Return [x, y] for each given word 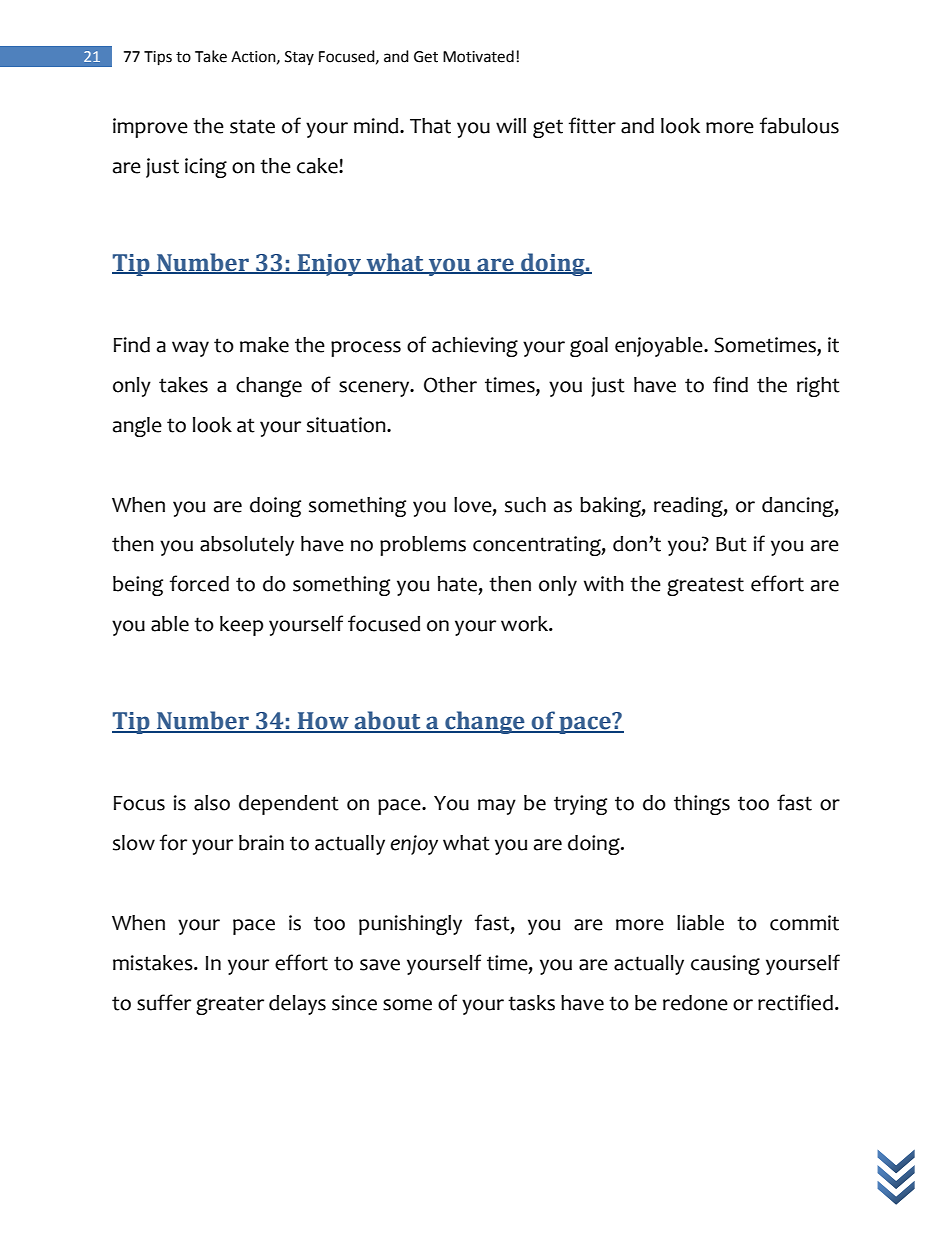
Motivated [478, 56]
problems [423, 546]
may [497, 807]
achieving [475, 347]
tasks [531, 1003]
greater [230, 1005]
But [731, 544]
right [818, 387]
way [190, 349]
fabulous [799, 125]
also [212, 803]
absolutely [247, 546]
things [702, 805]
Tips [158, 58]
